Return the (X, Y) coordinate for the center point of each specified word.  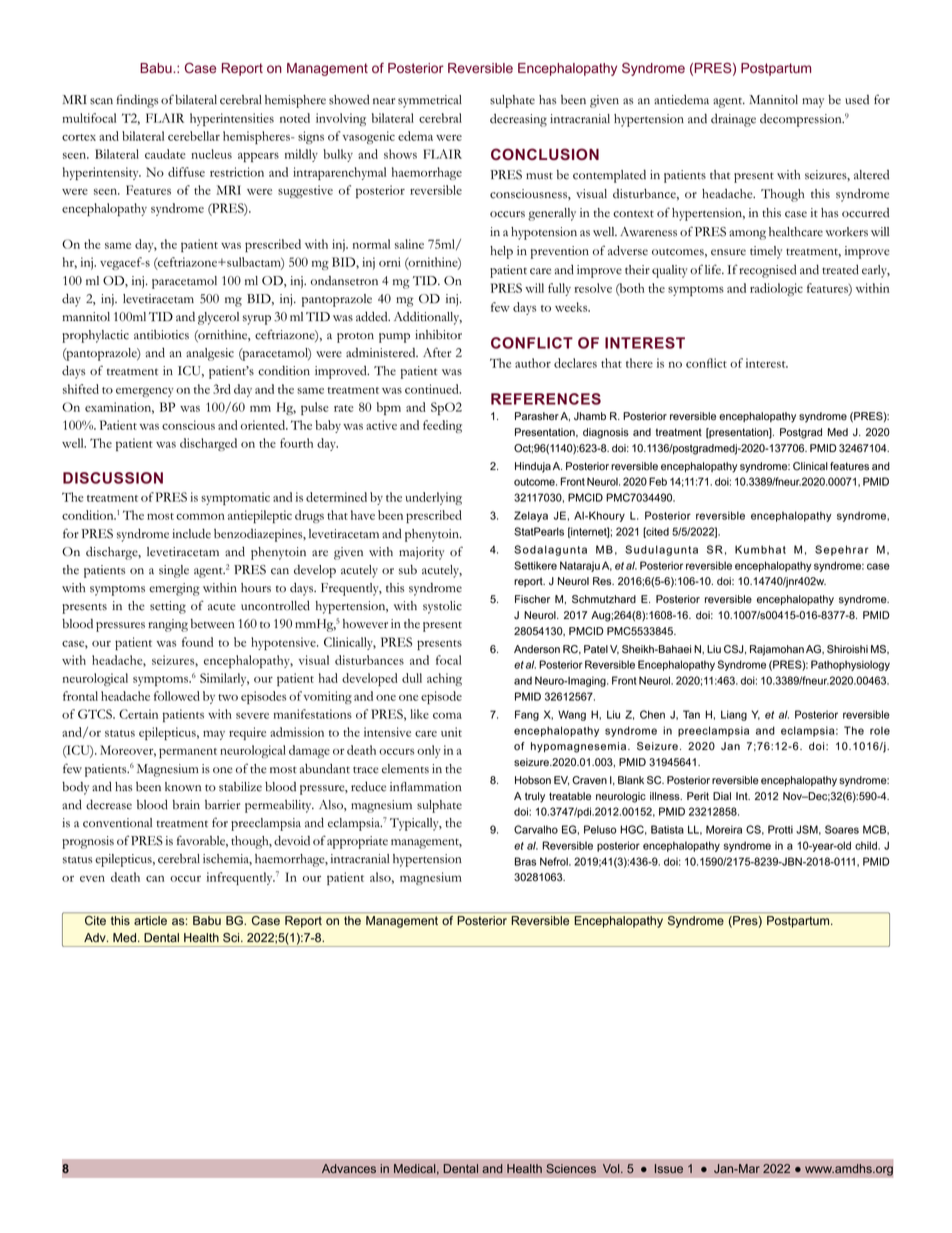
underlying (433, 498)
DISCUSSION (113, 478)
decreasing (518, 120)
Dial (722, 796)
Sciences (571, 1168)
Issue (669, 1168)
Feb (658, 481)
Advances (349, 1168)
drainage (733, 120)
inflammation (426, 787)
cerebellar (194, 136)
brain (186, 805)
